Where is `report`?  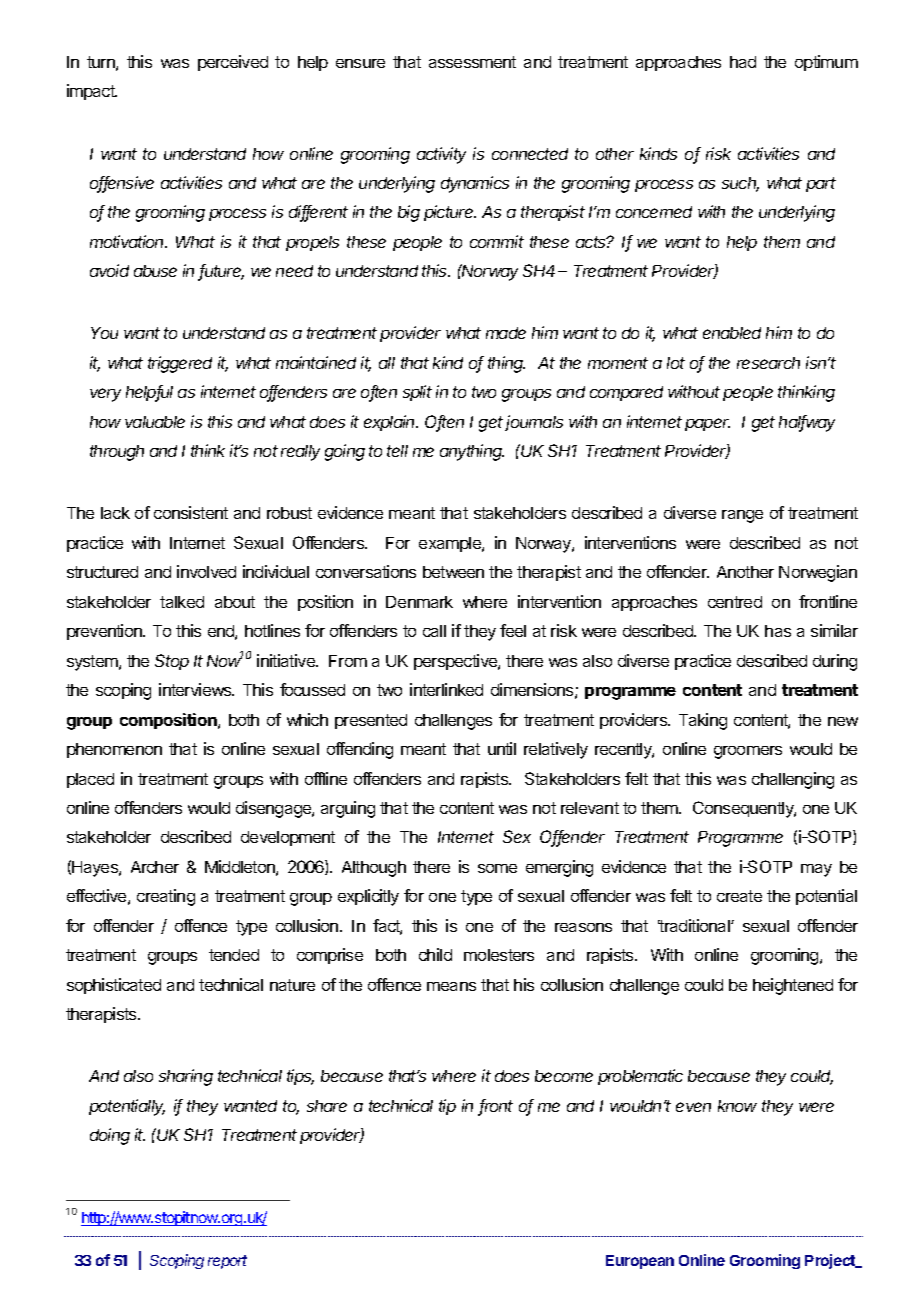 report is located at coordinates (227, 1262).
